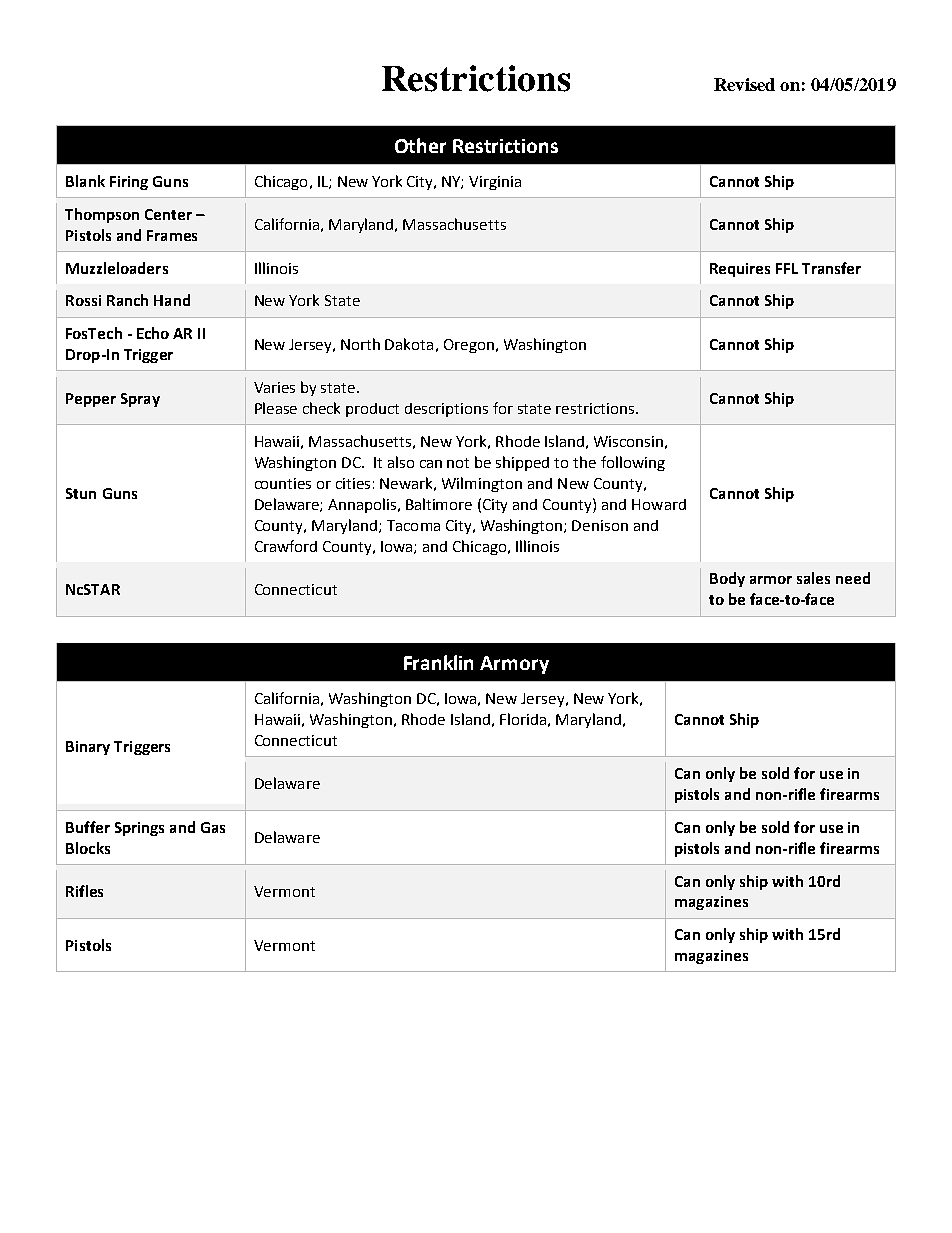  What do you see at coordinates (286, 546) in the document?
I see `Crawford` at bounding box center [286, 546].
